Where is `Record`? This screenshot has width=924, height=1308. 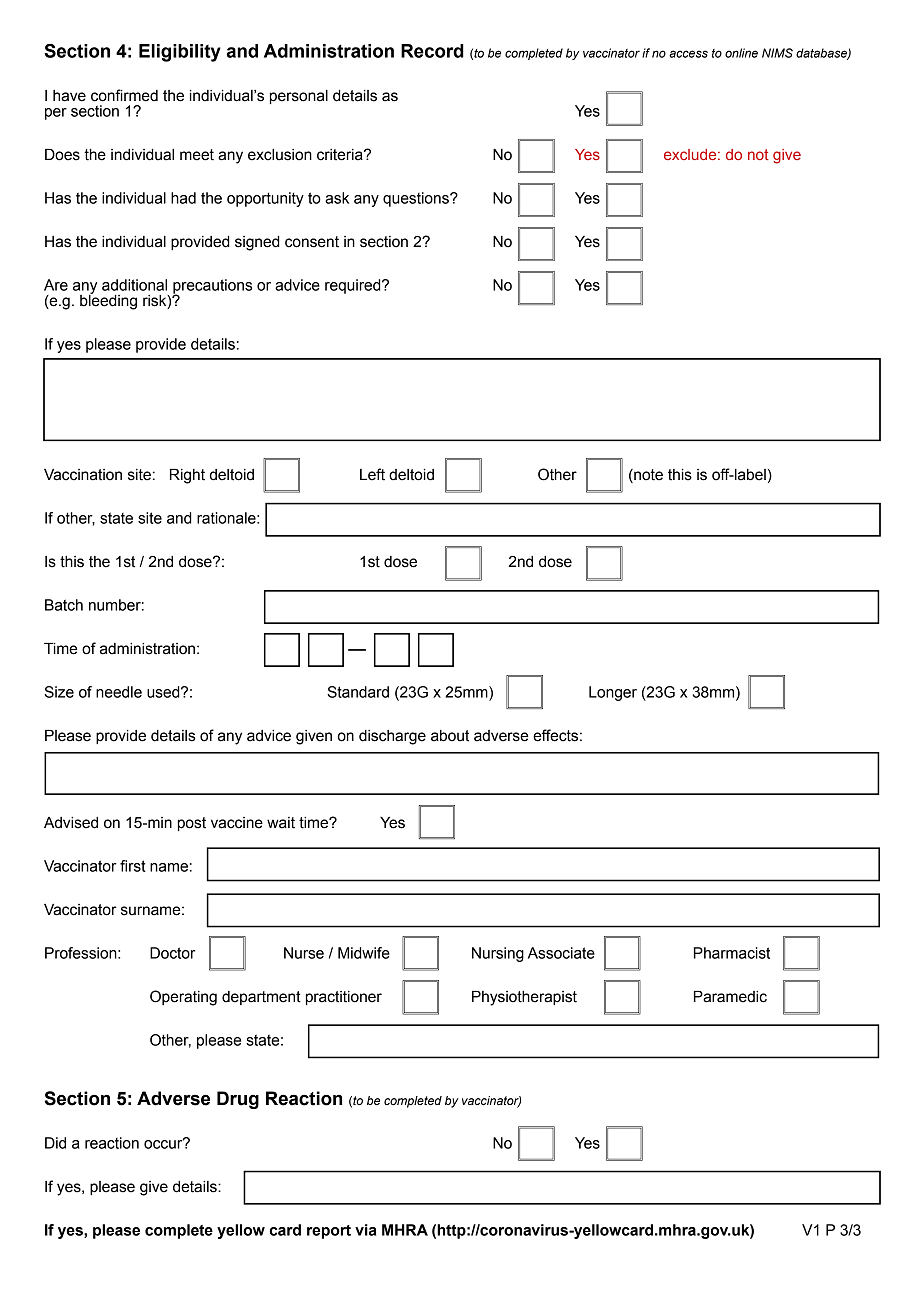 Record is located at coordinates (432, 51).
